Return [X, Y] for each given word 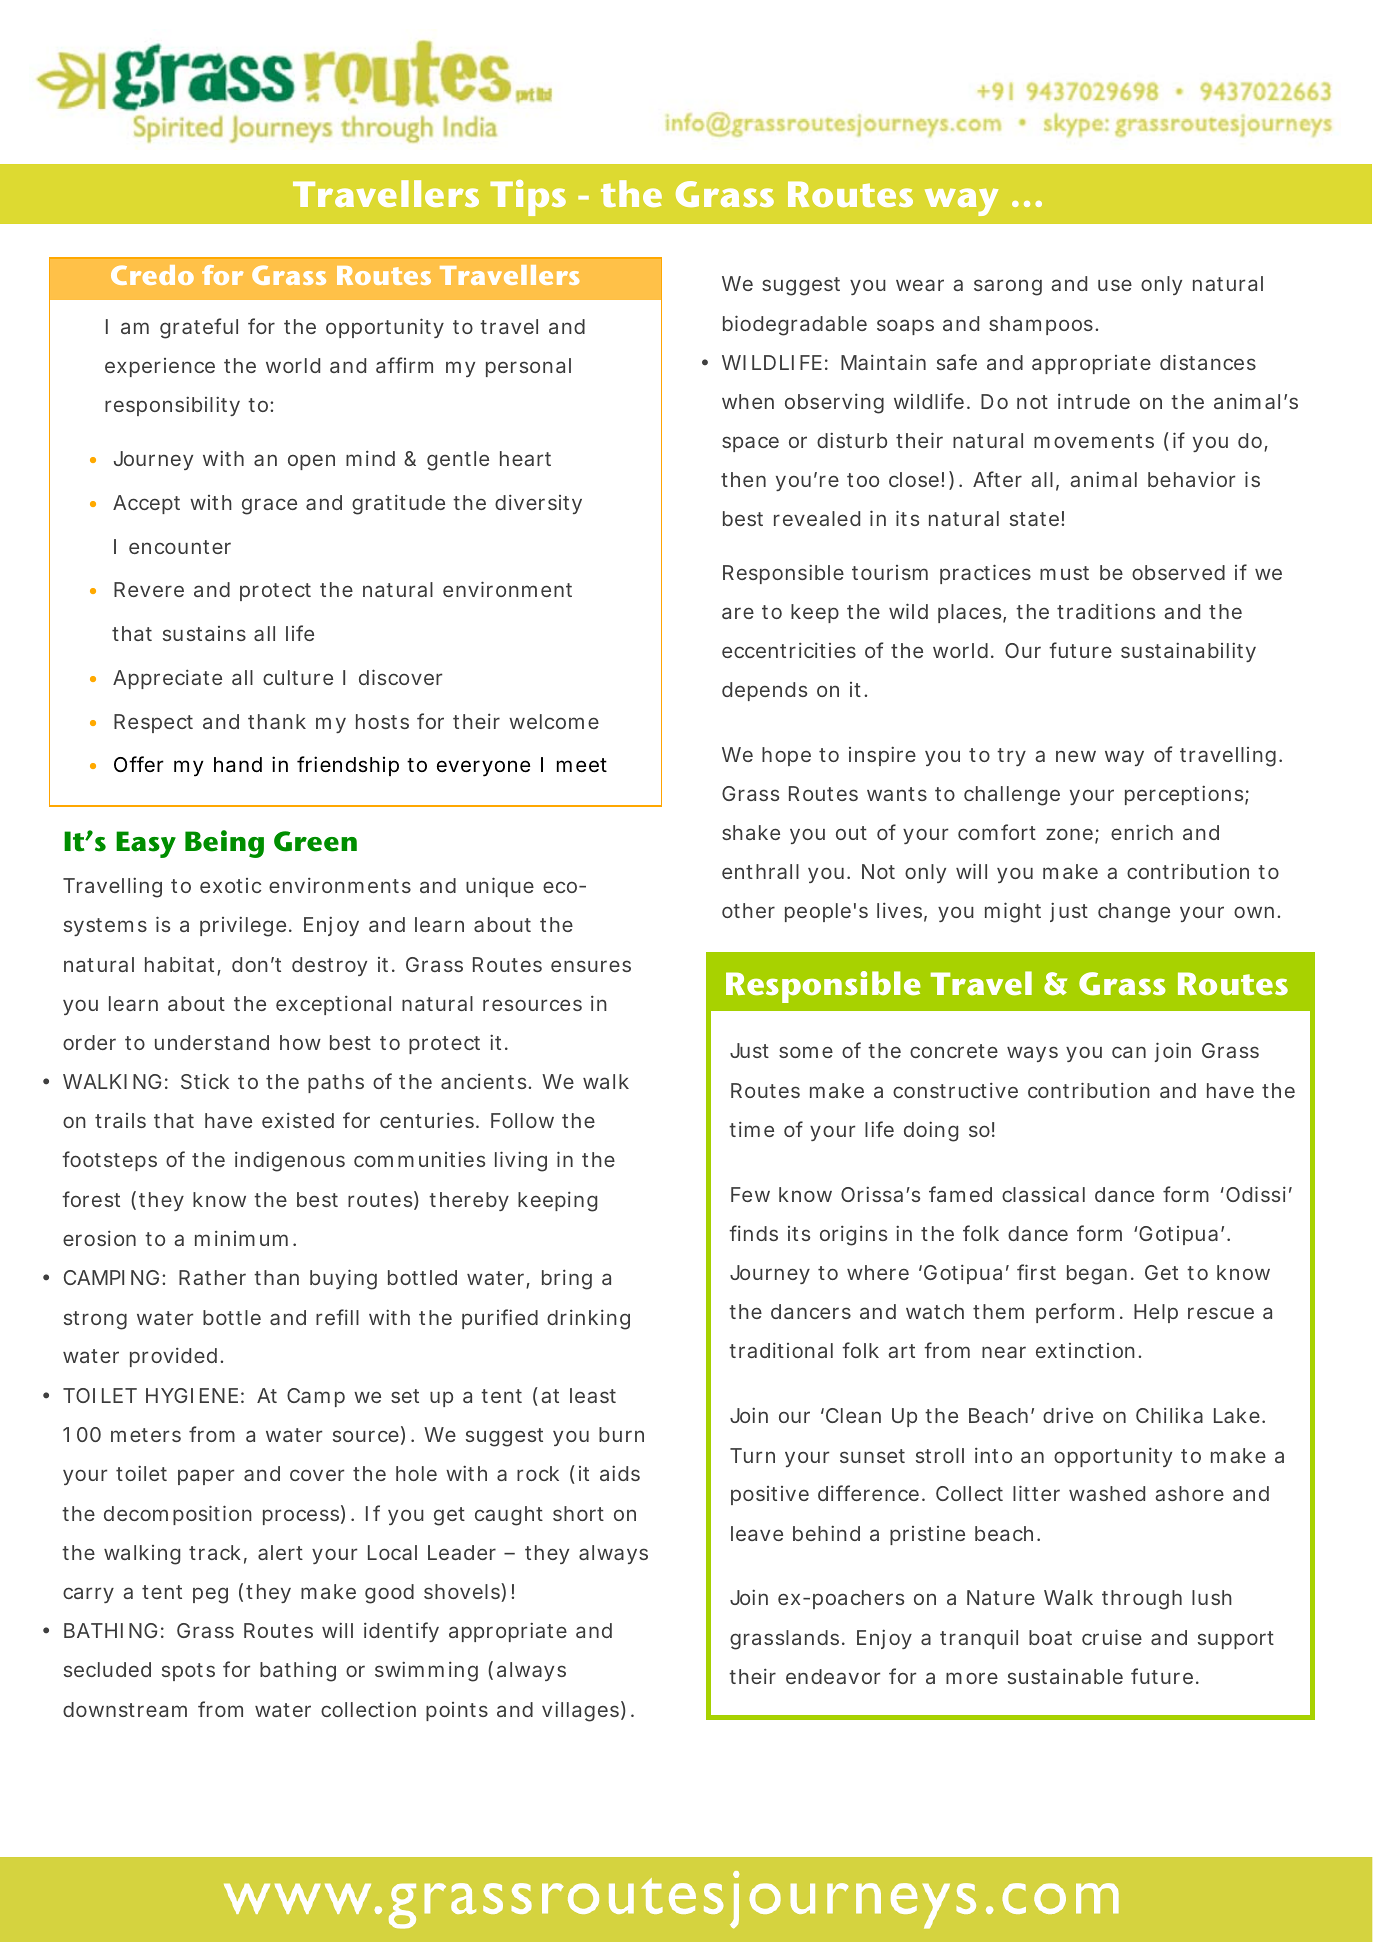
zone [1069, 834]
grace [269, 506]
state [1034, 519]
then [743, 479]
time [751, 1129]
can [1129, 1052]
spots [188, 1672]
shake [751, 832]
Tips [528, 198]
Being [224, 844]
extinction [1085, 1350]
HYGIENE [192, 1395]
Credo [152, 275]
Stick [205, 1081]
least [593, 1395]
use [1115, 285]
